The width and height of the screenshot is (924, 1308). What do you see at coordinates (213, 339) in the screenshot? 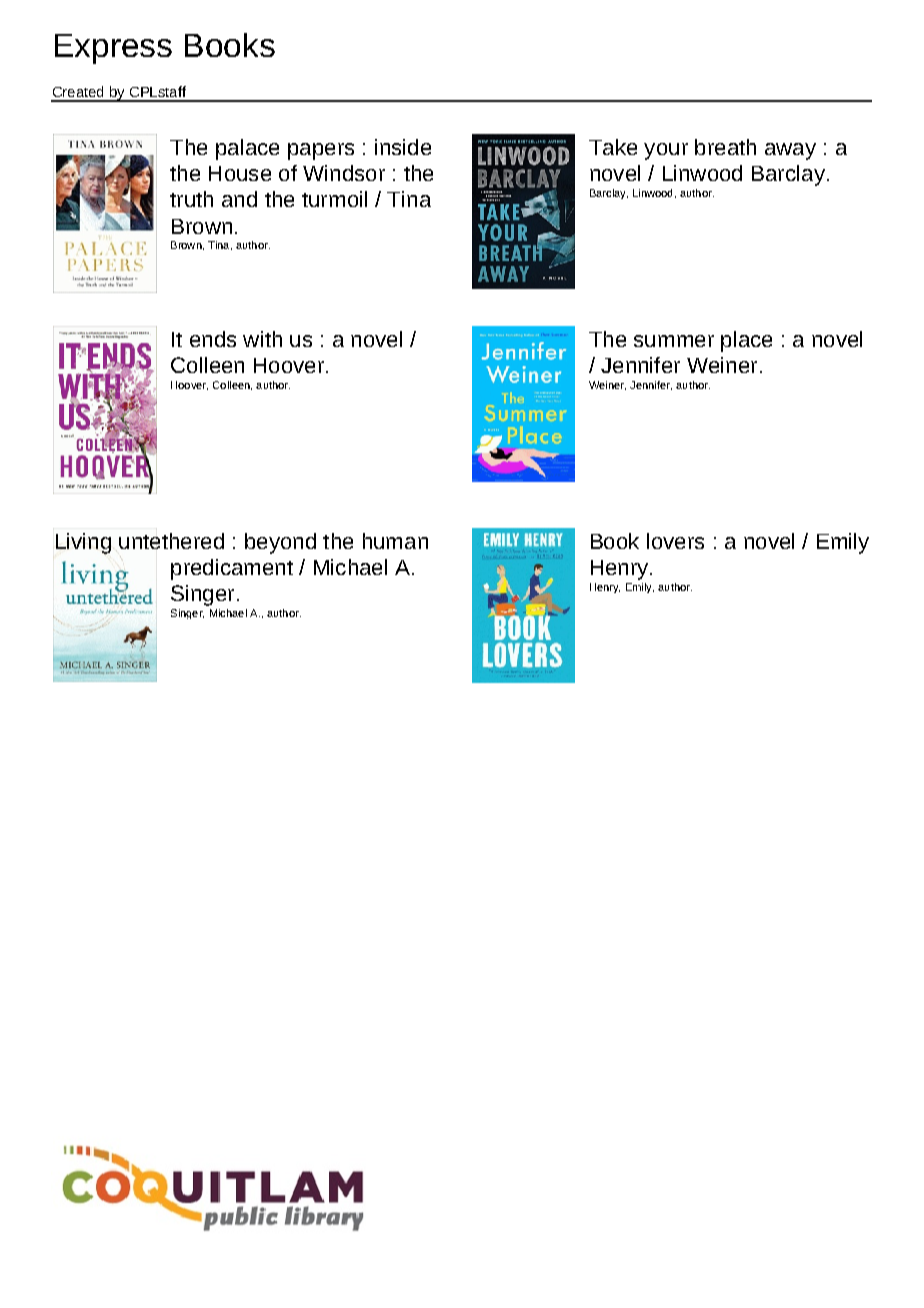
I see `ends` at bounding box center [213, 339].
